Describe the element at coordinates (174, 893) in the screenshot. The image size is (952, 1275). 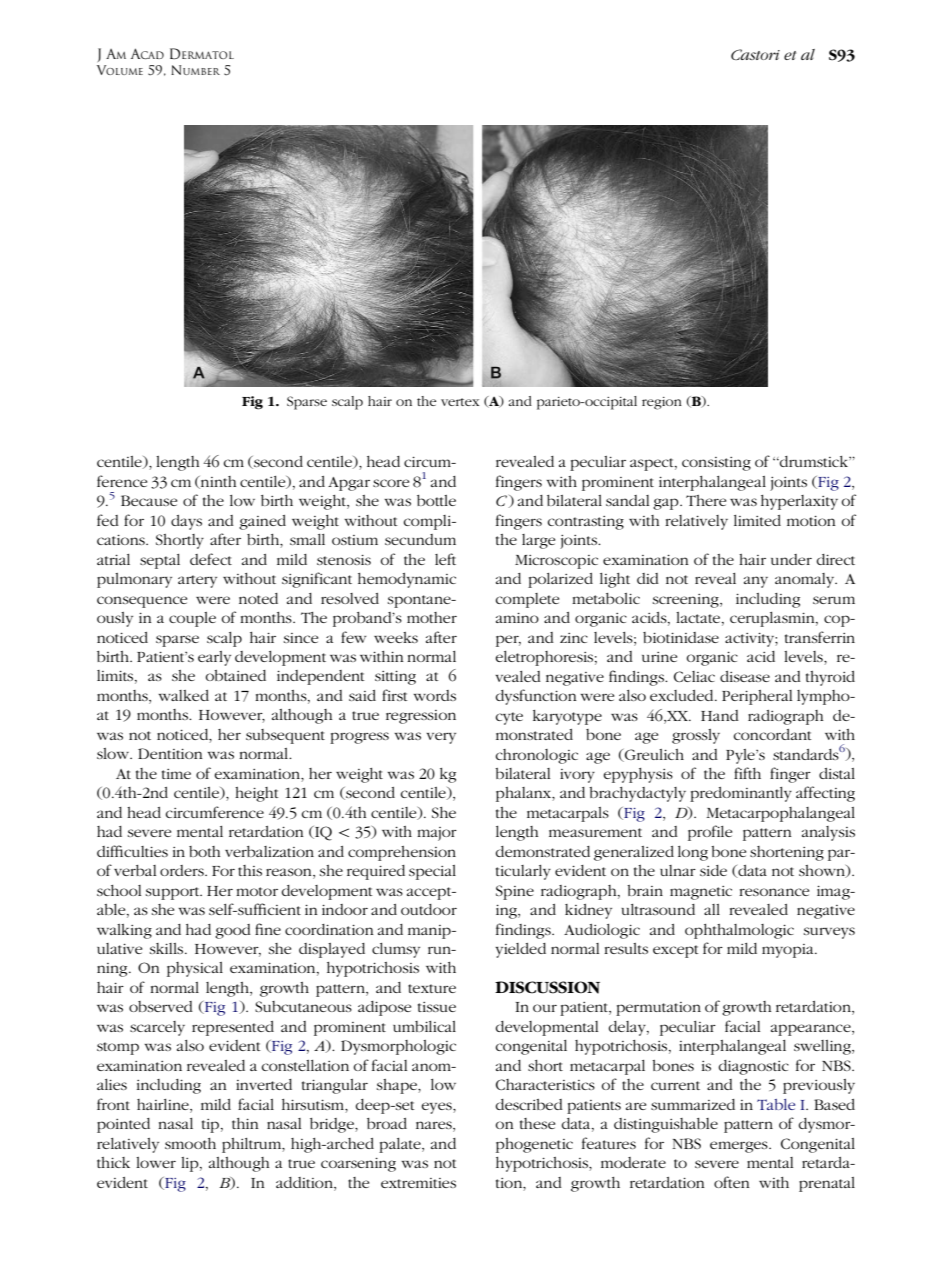
I see `support` at that location.
